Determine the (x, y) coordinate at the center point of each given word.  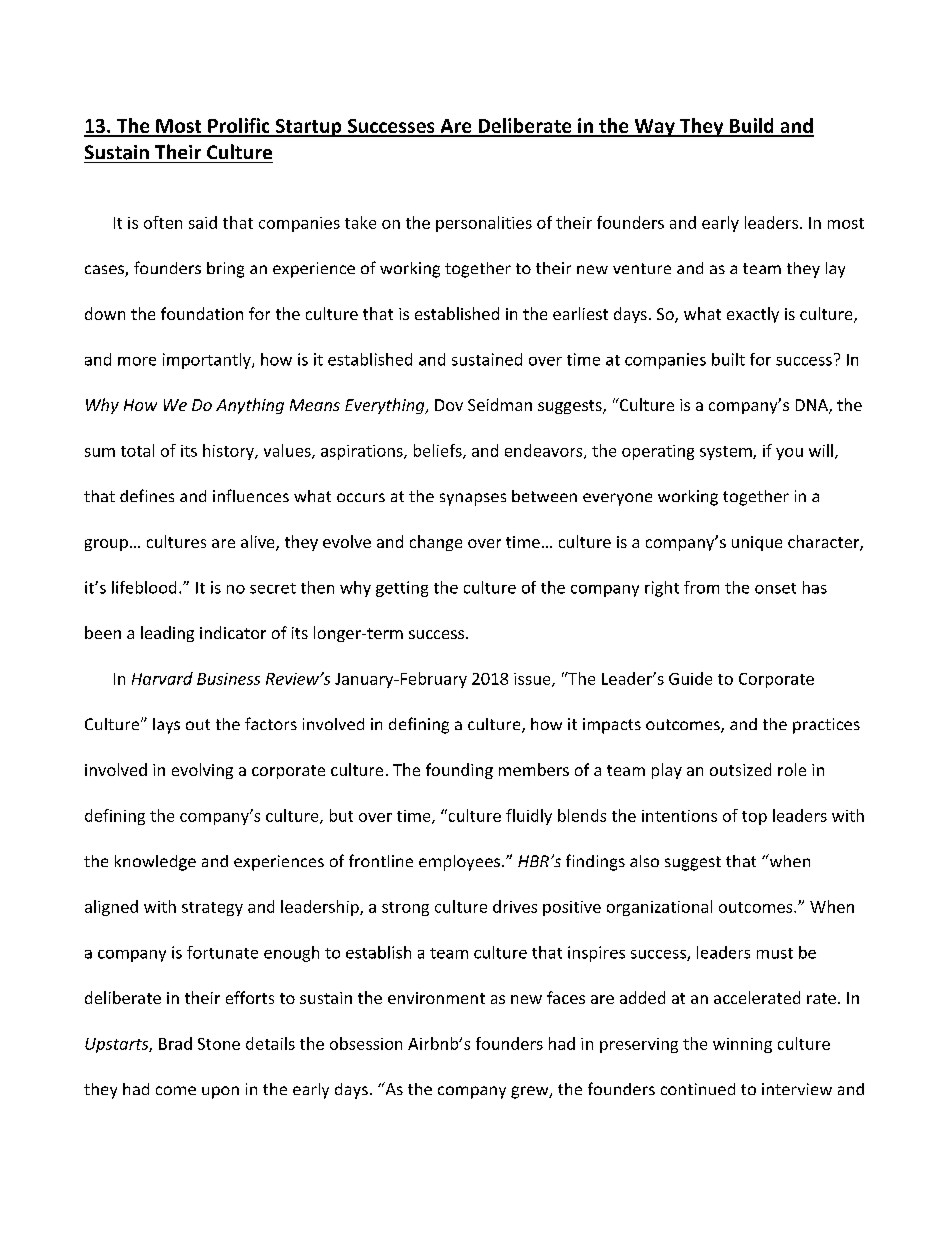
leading (167, 634)
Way (654, 128)
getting (402, 589)
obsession (366, 1043)
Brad (175, 1043)
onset (775, 588)
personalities (484, 224)
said (203, 222)
